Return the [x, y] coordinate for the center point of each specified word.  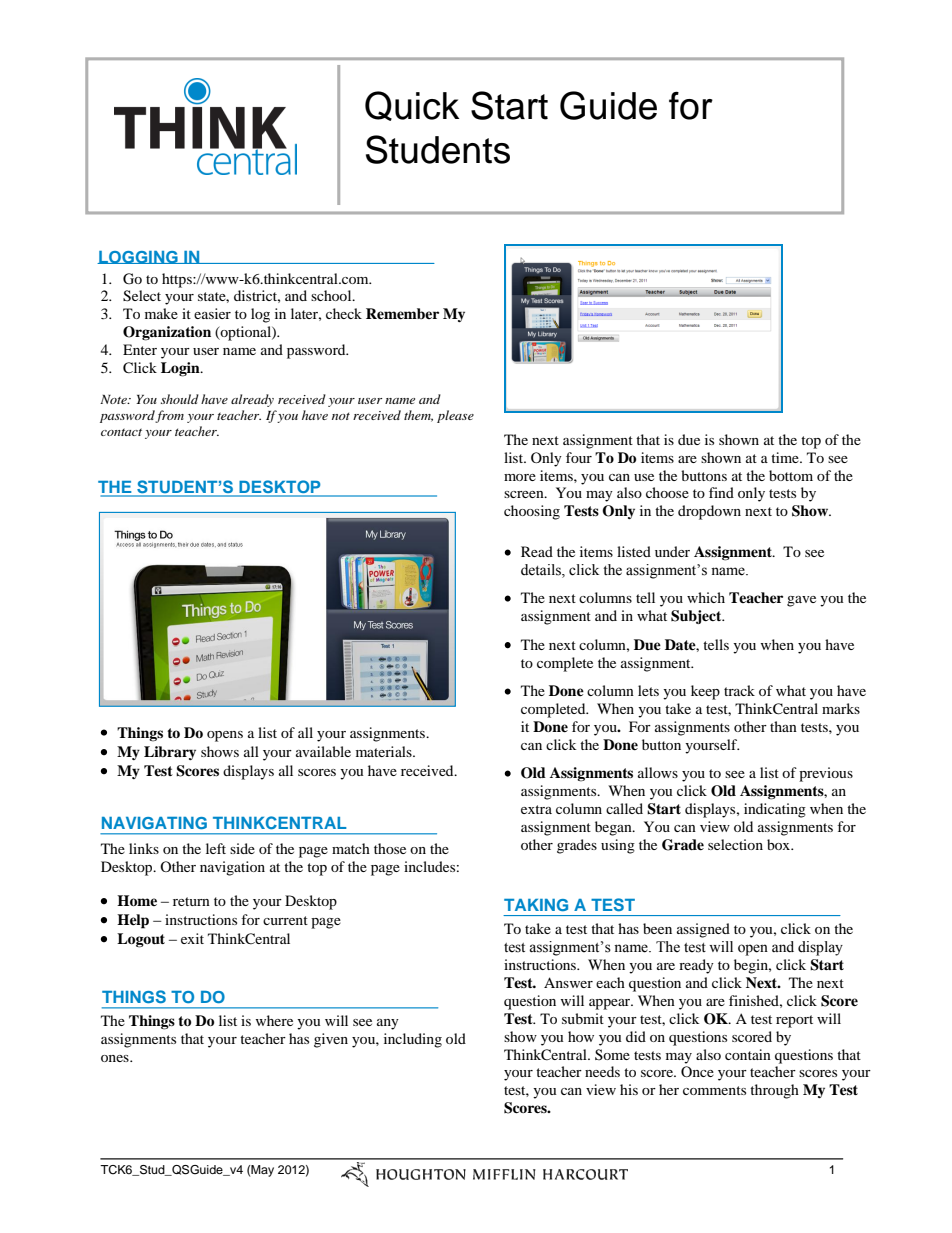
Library [170, 753]
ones [116, 1058]
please [455, 416]
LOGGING [138, 257]
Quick [412, 106]
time [786, 457]
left [216, 848]
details [542, 571]
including [413, 1040]
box [780, 844]
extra [536, 809]
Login [181, 369]
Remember [402, 313]
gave [801, 601]
